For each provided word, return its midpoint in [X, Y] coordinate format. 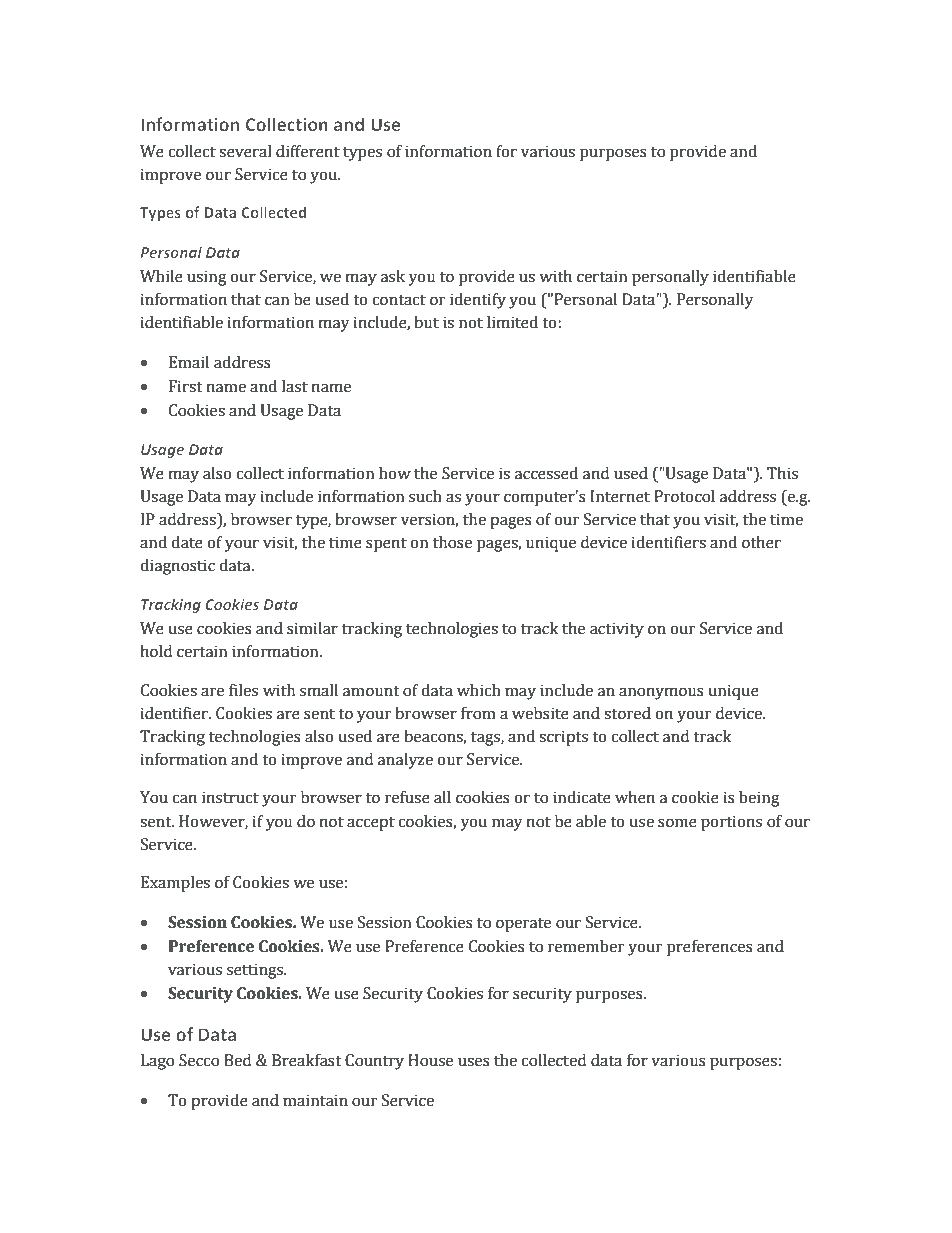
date [187, 542]
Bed [237, 1060]
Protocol [684, 496]
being [759, 799]
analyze [405, 761]
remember [586, 946]
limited [512, 322]
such [425, 496]
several [245, 151]
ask [393, 276]
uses [474, 1062]
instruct [230, 797]
